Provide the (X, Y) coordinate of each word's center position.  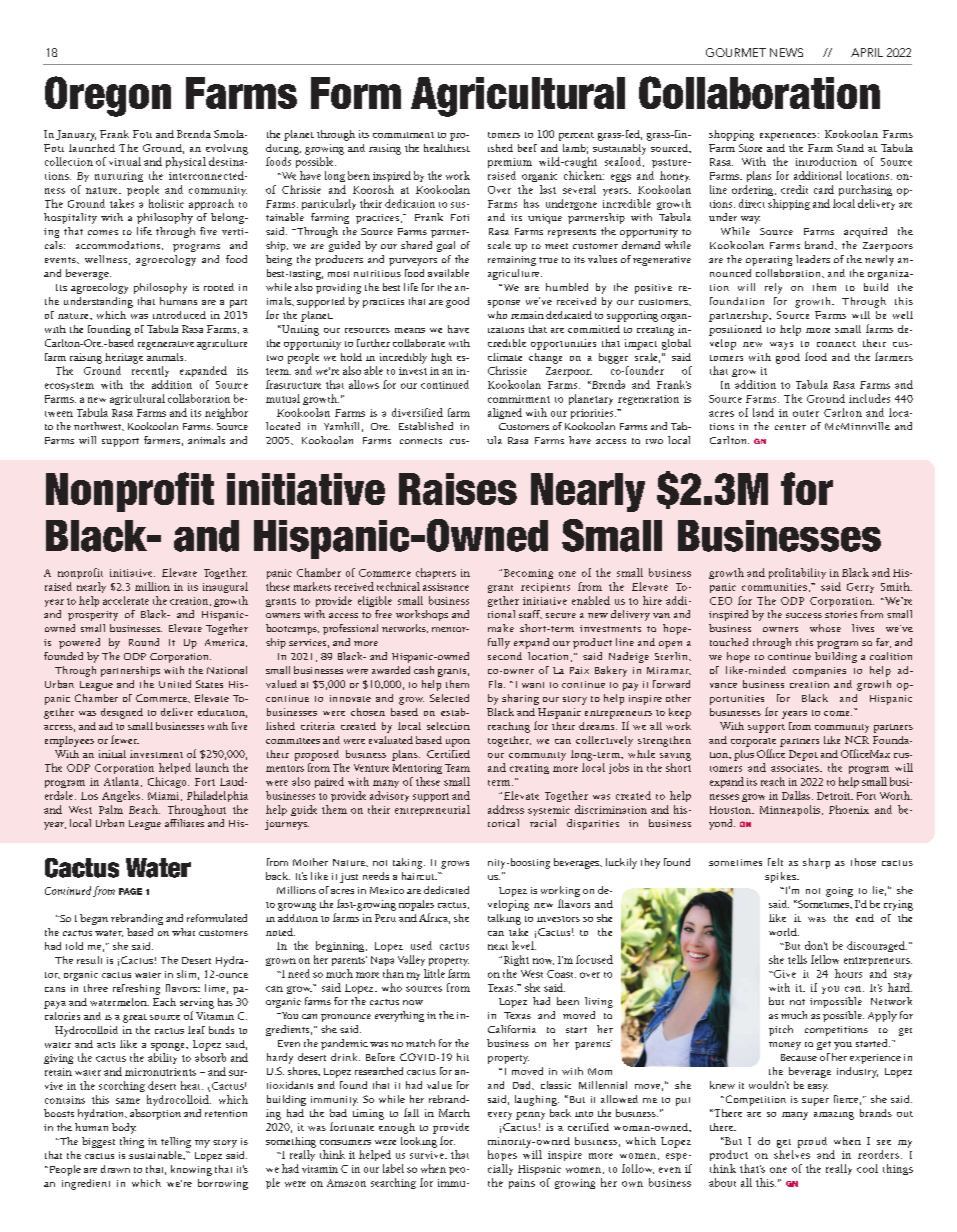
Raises (458, 489)
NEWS (786, 52)
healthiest (447, 148)
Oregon (108, 96)
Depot (803, 755)
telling (176, 1142)
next (498, 947)
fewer (125, 739)
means (410, 330)
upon (458, 743)
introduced (179, 315)
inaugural (225, 587)
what (183, 932)
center (790, 427)
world (784, 932)
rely (773, 288)
